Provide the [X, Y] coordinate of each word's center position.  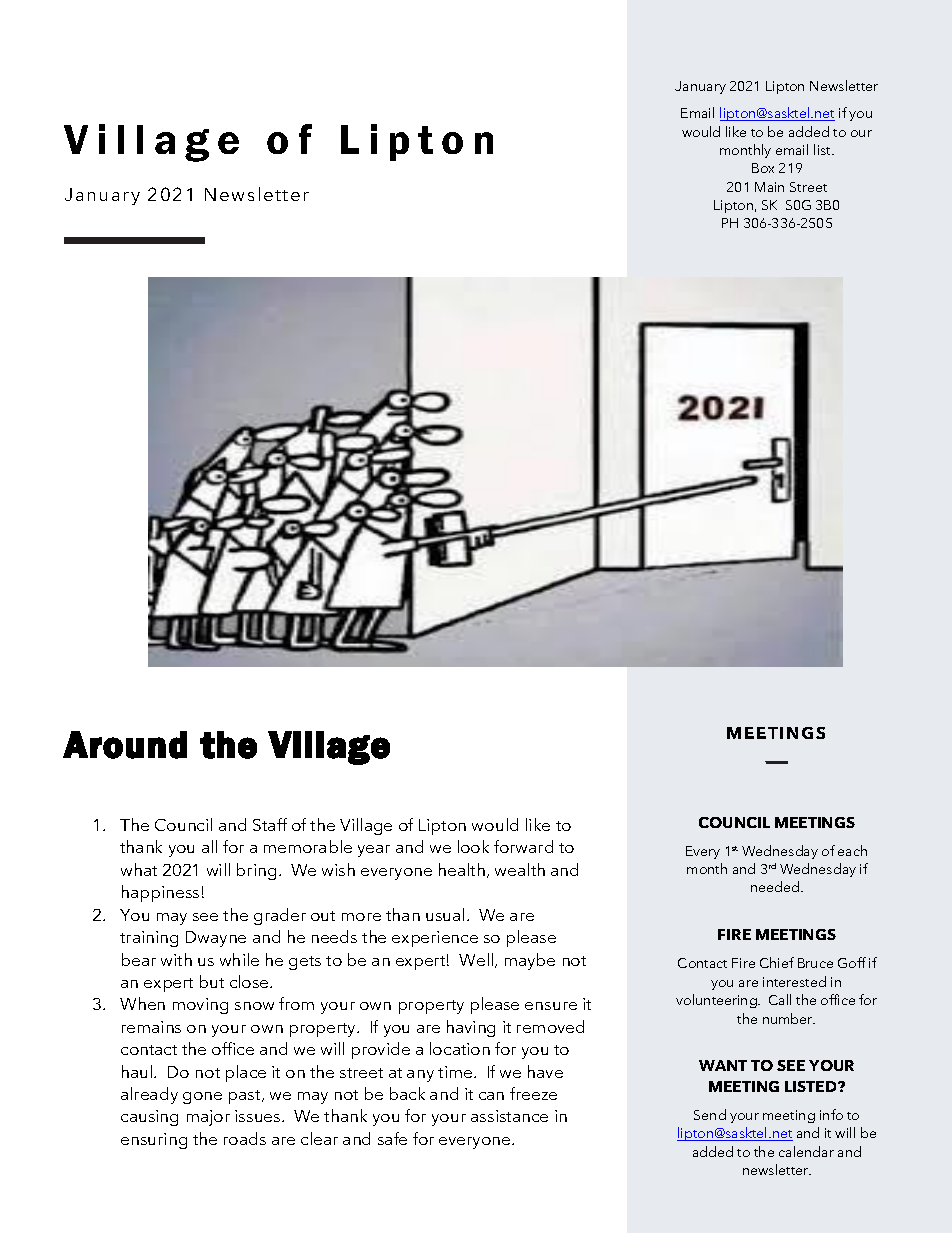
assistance [509, 1116]
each [852, 850]
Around [125, 745]
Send [710, 1114]
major [208, 1118]
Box [763, 168]
